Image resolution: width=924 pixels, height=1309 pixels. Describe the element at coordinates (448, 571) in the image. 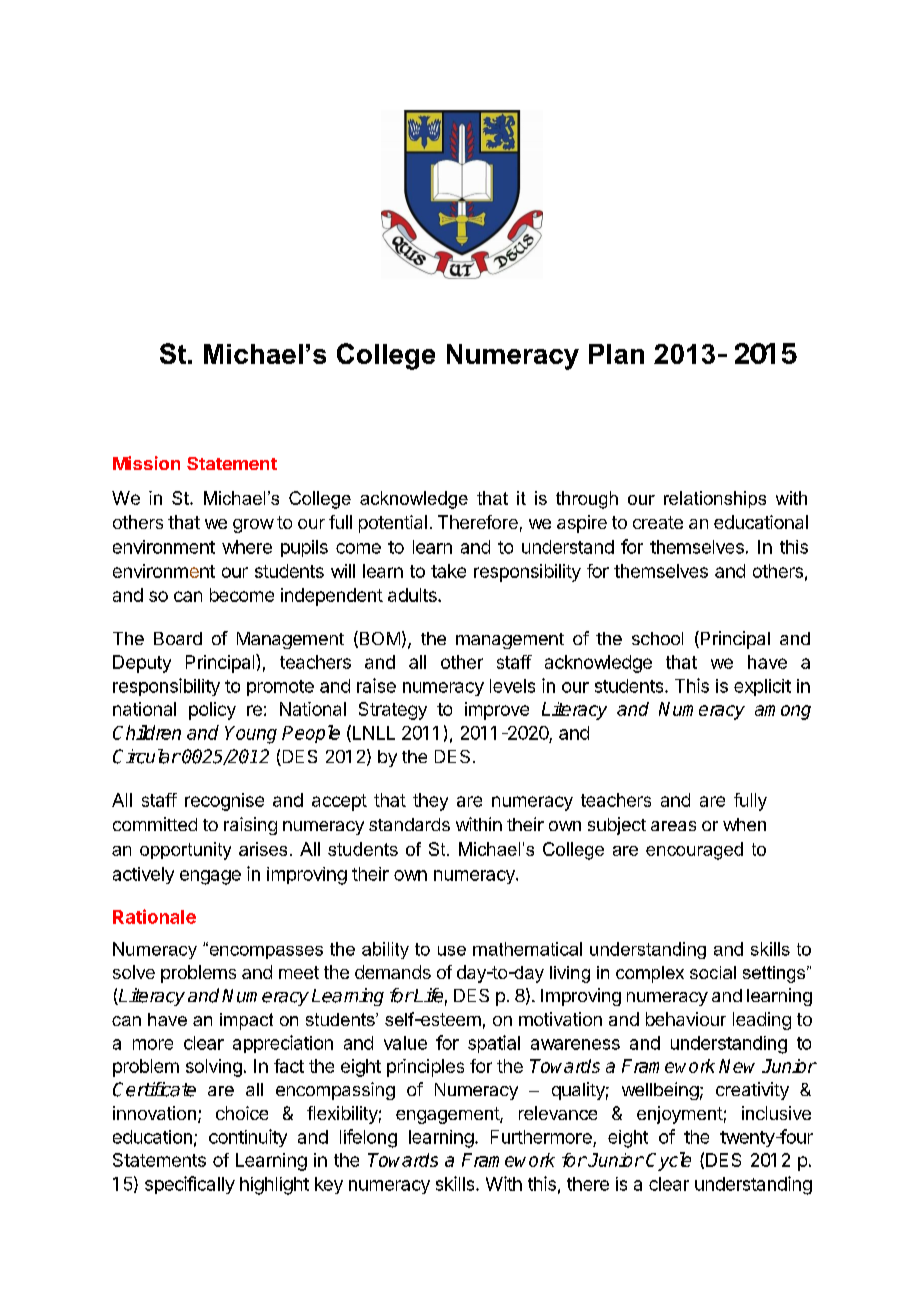

I see `take` at that location.
